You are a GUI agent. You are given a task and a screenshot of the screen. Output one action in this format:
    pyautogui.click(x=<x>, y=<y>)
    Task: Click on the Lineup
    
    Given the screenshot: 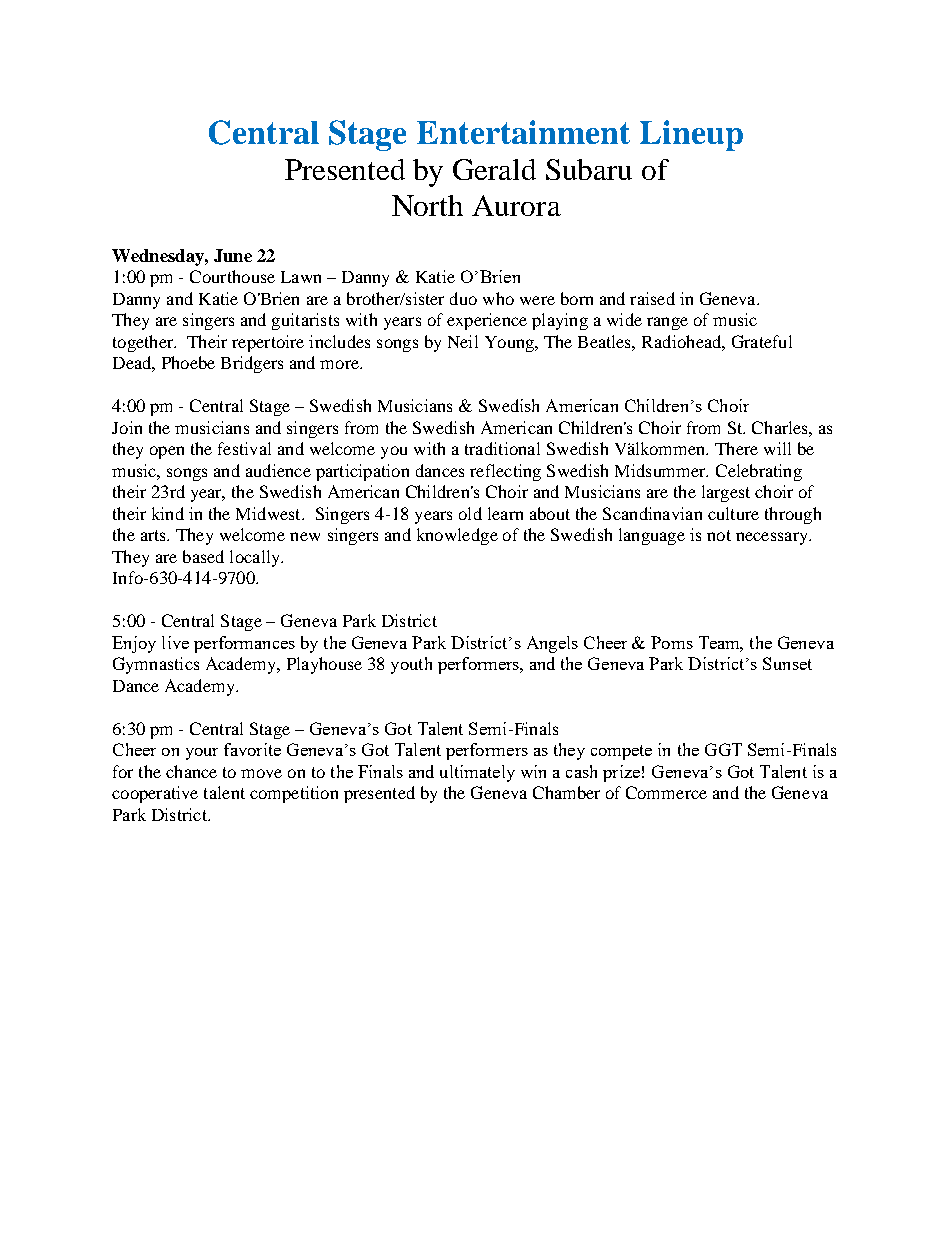 What is the action you would take?
    pyautogui.click(x=691, y=135)
